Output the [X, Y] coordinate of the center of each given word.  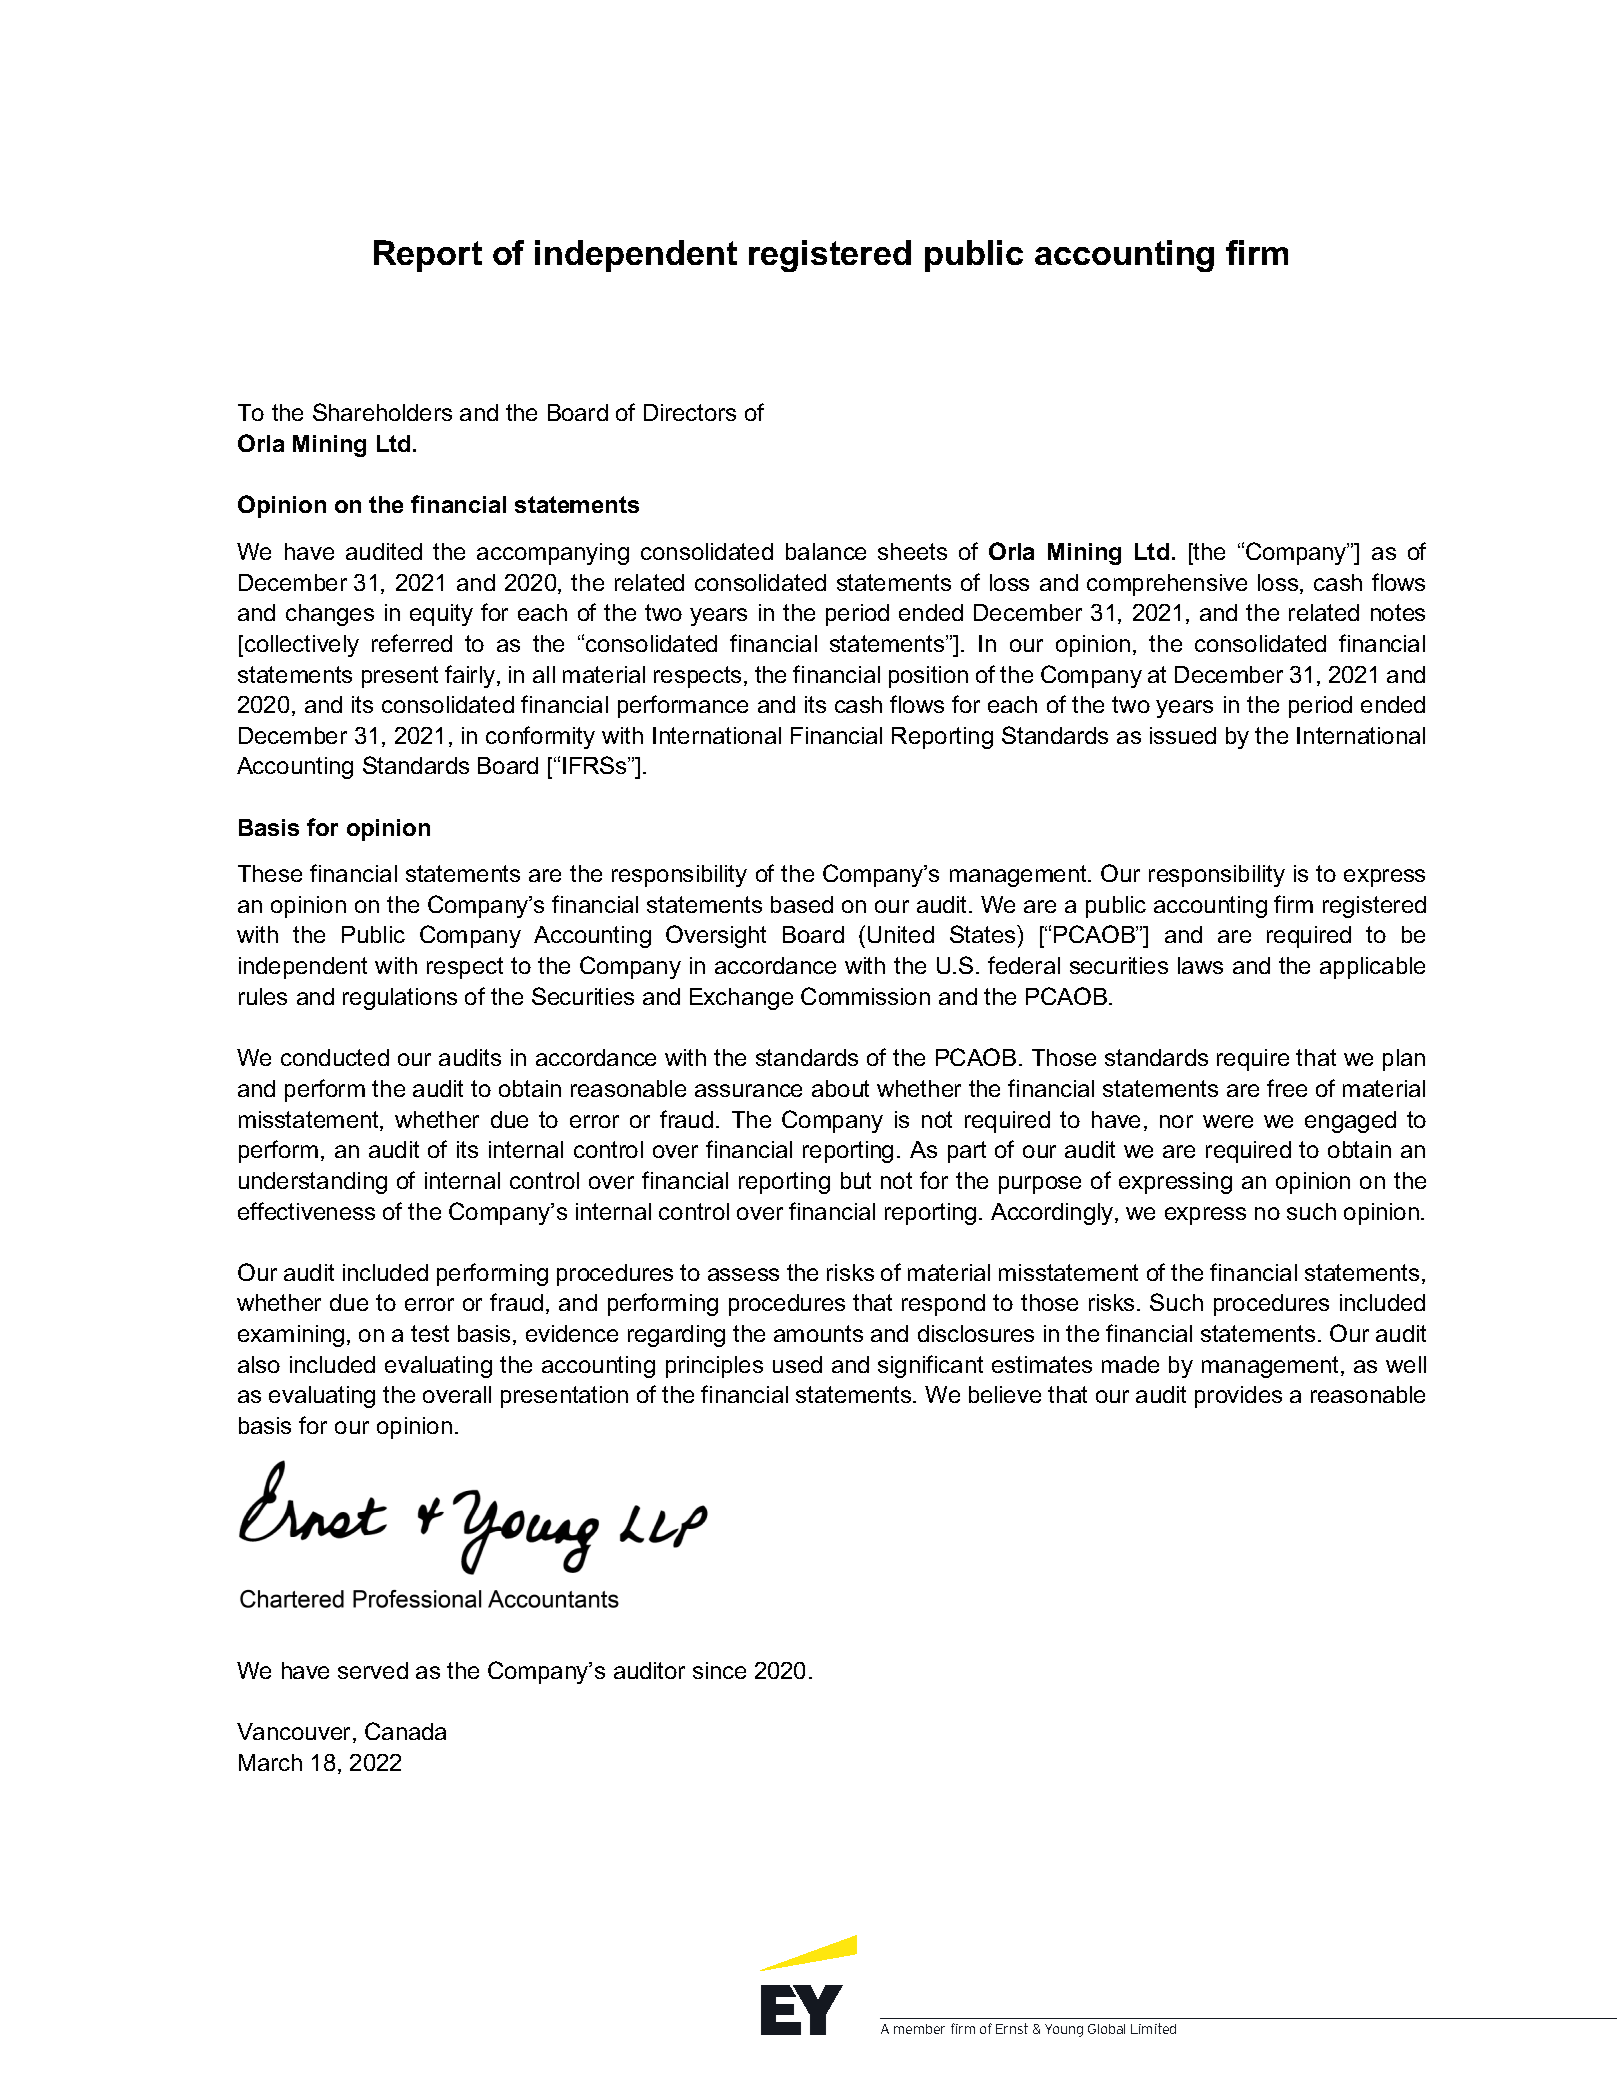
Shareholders [382, 412]
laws [1200, 965]
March [270, 1762]
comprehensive [1167, 585]
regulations [400, 999]
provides [1238, 1397]
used [797, 1364]
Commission [865, 996]
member [919, 2029]
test [430, 1333]
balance [826, 551]
